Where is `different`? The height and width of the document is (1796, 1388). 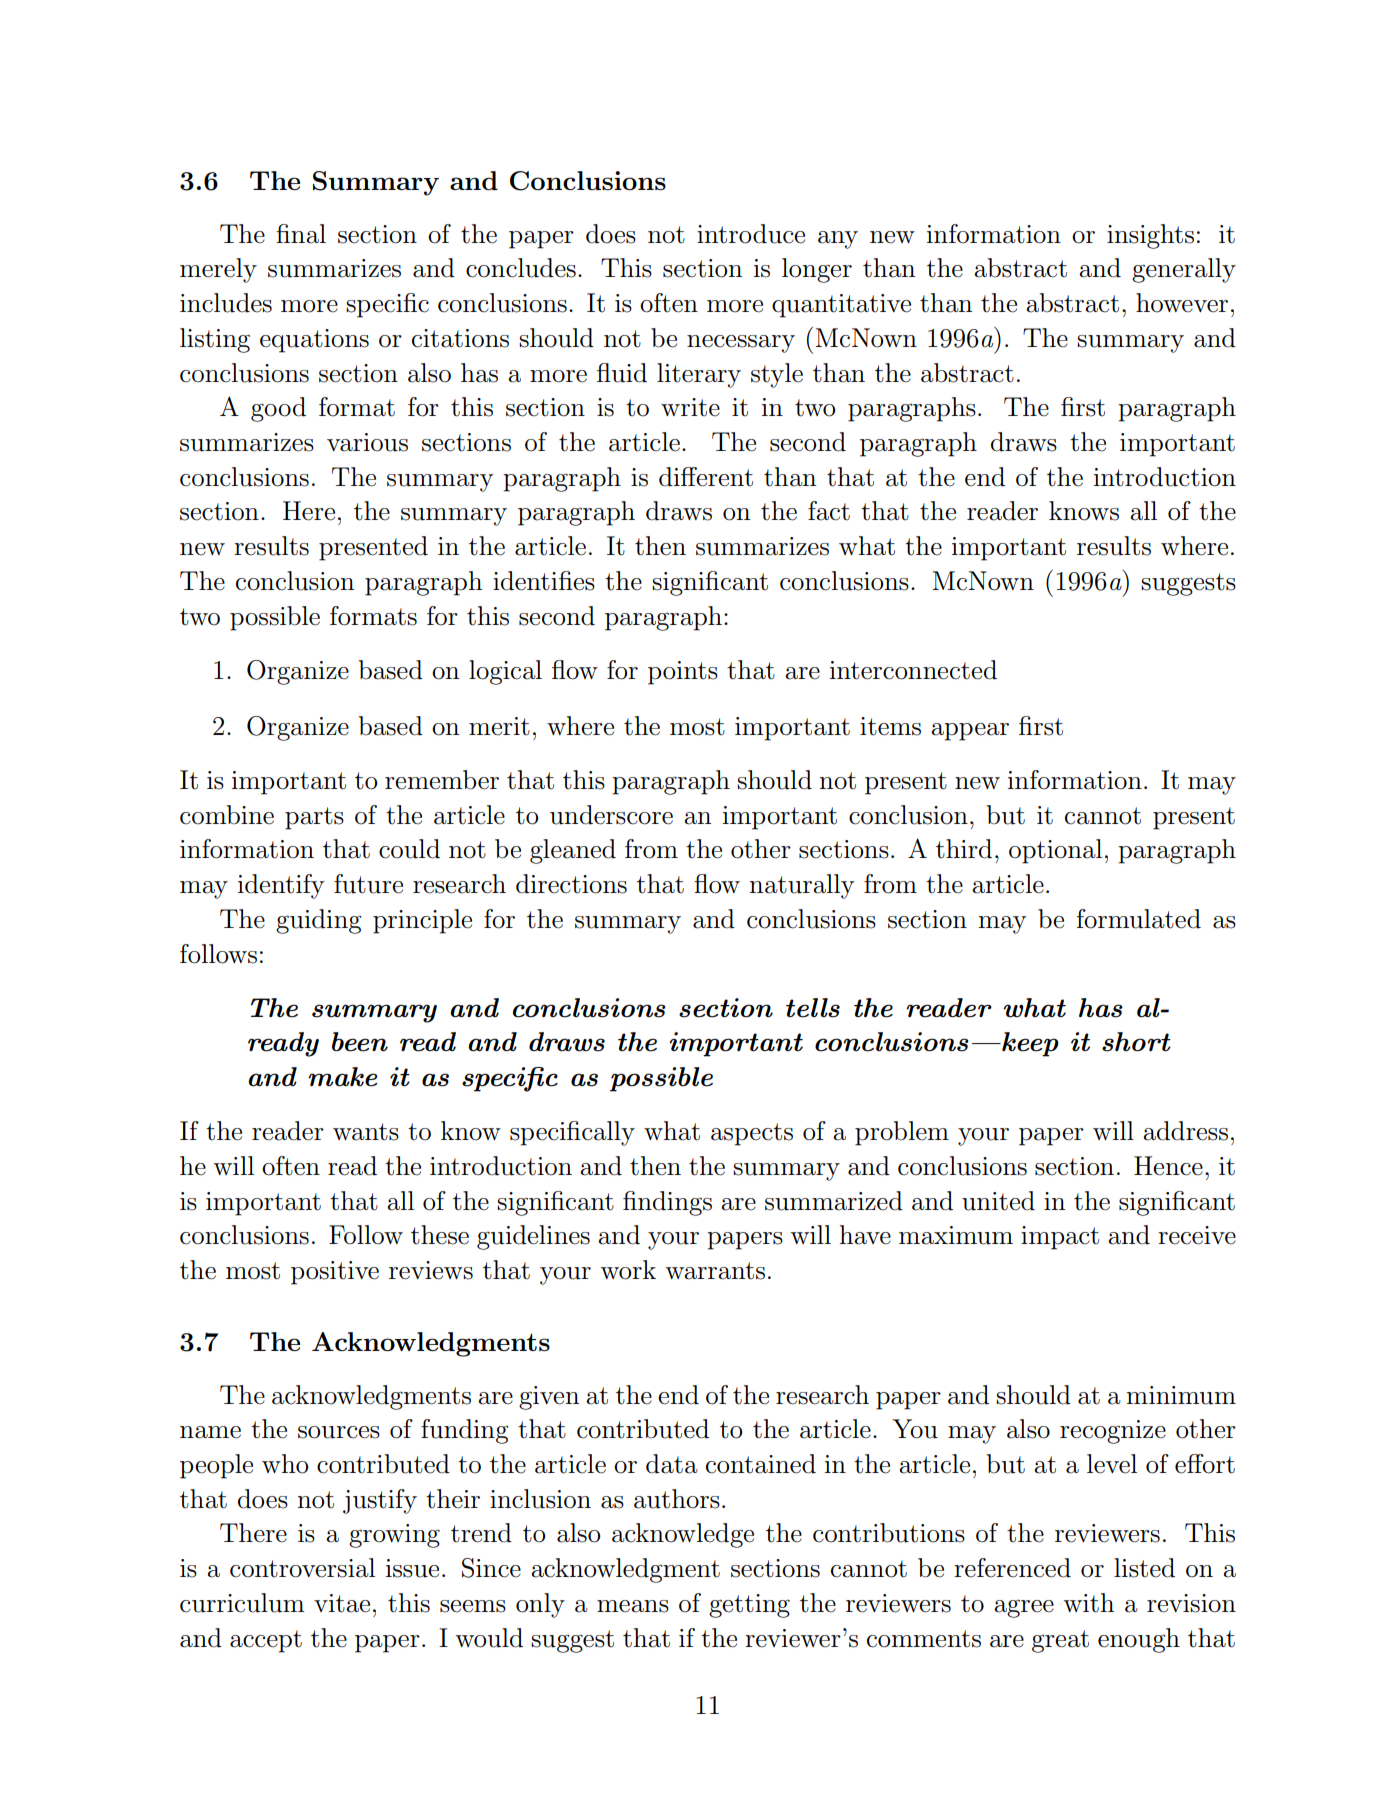
different is located at coordinates (706, 477).
